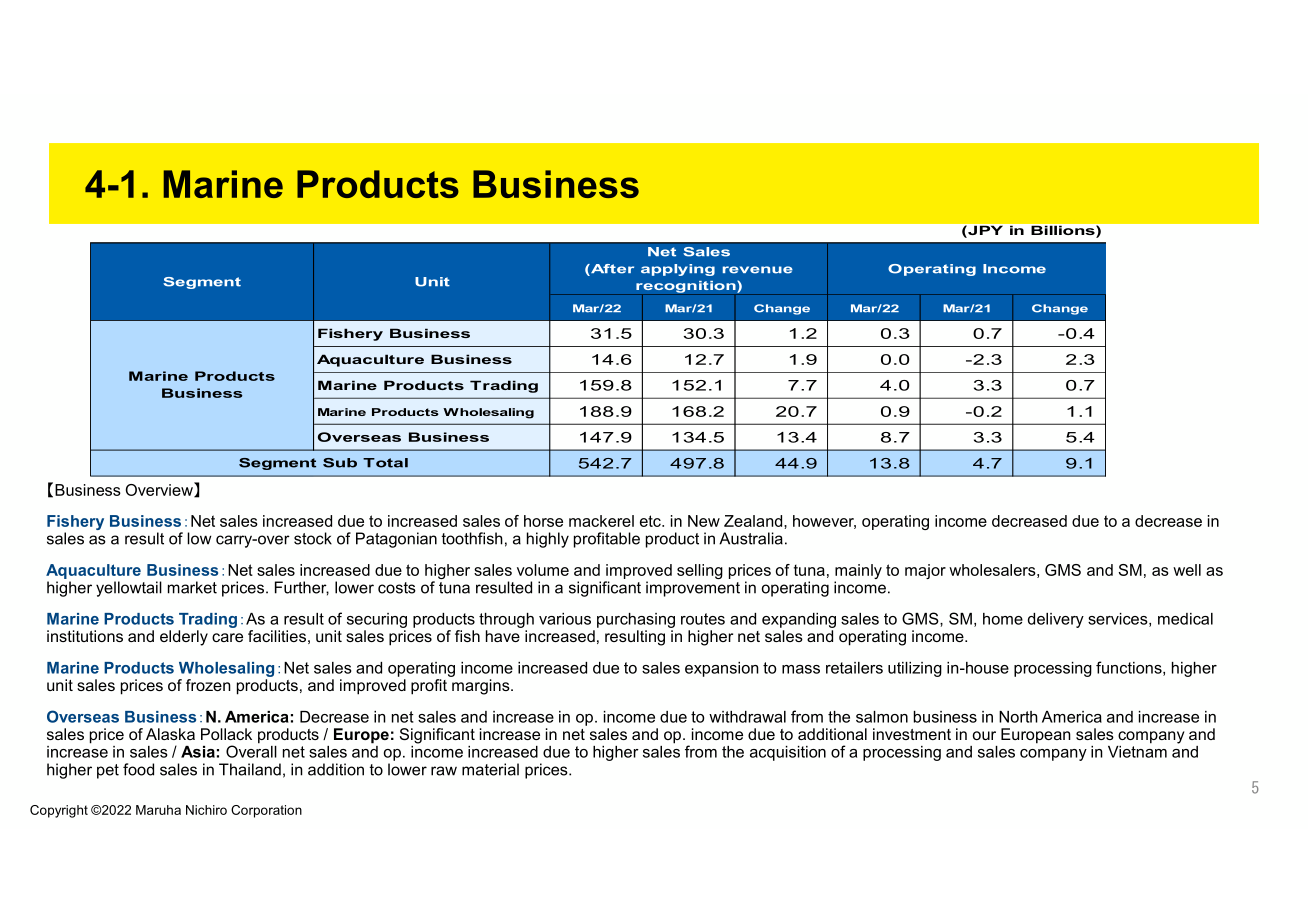  What do you see at coordinates (722, 669) in the page?
I see `expansion` at bounding box center [722, 669].
